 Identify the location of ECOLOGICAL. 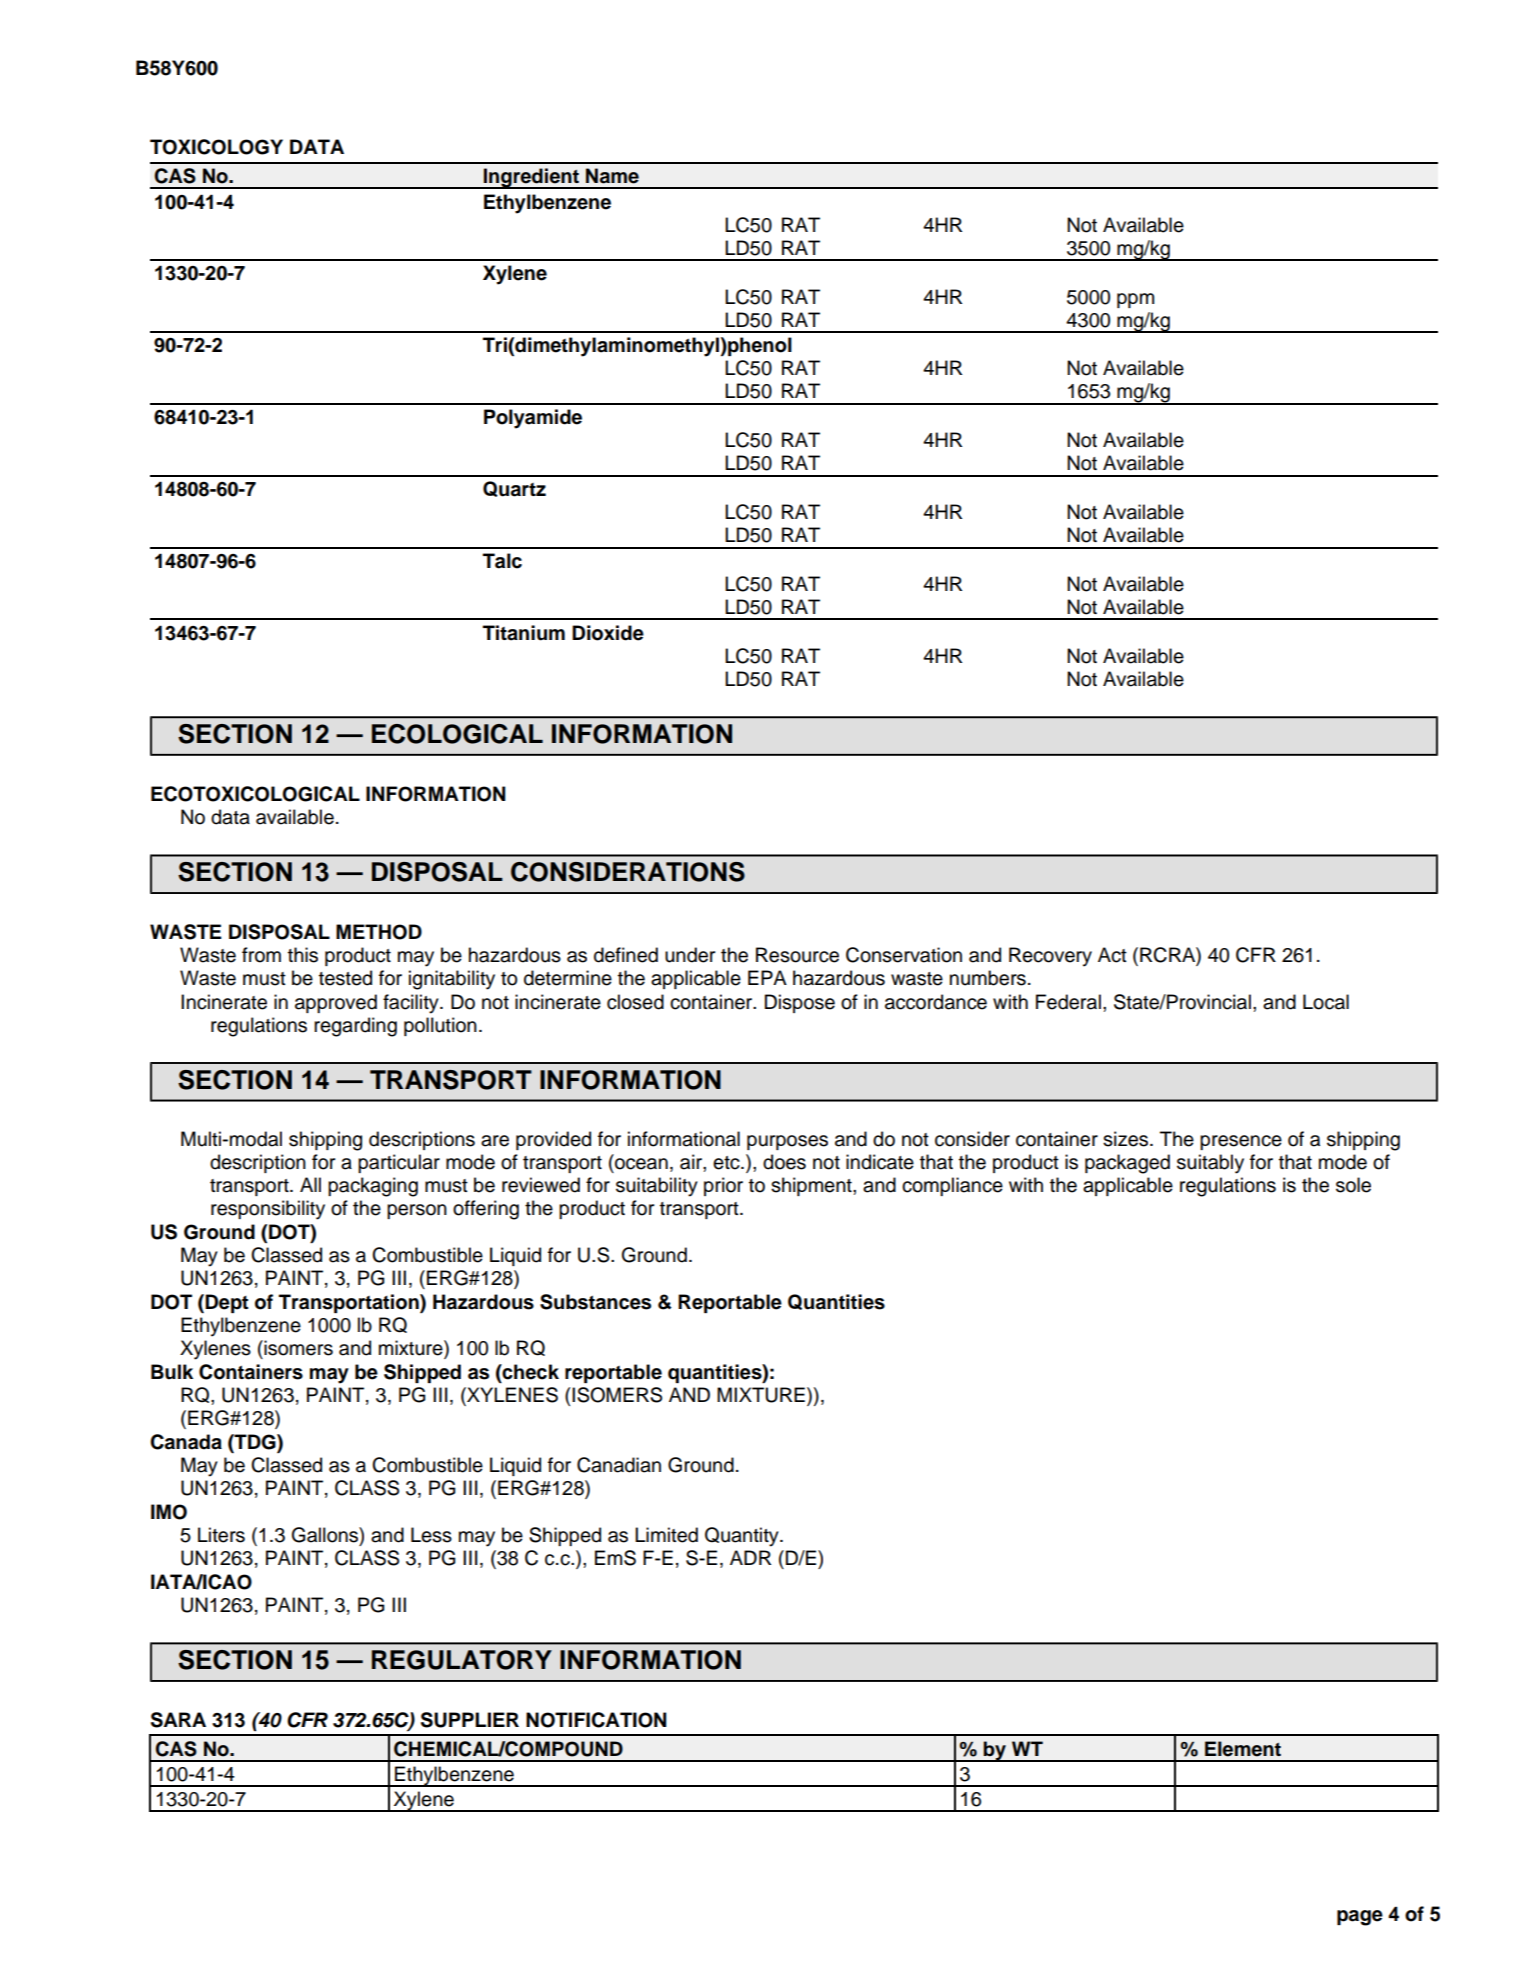
(457, 734).
